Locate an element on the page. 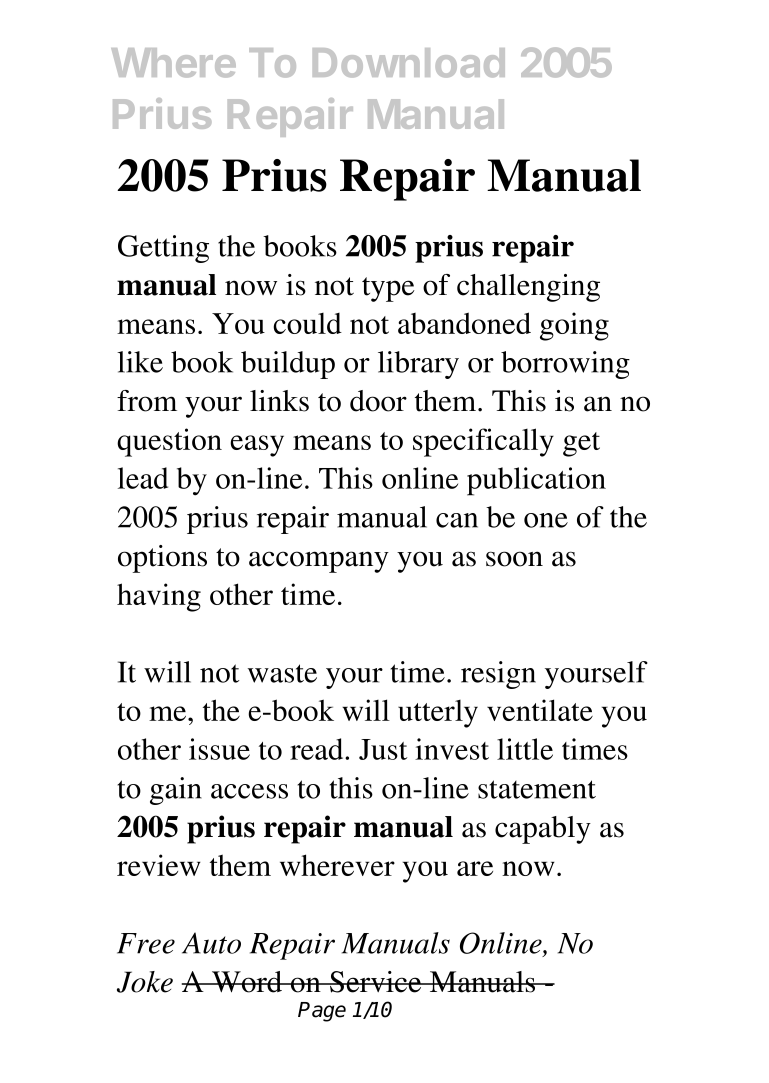 The height and width of the page is (1083, 769). Just is located at coordinates (383, 749).
